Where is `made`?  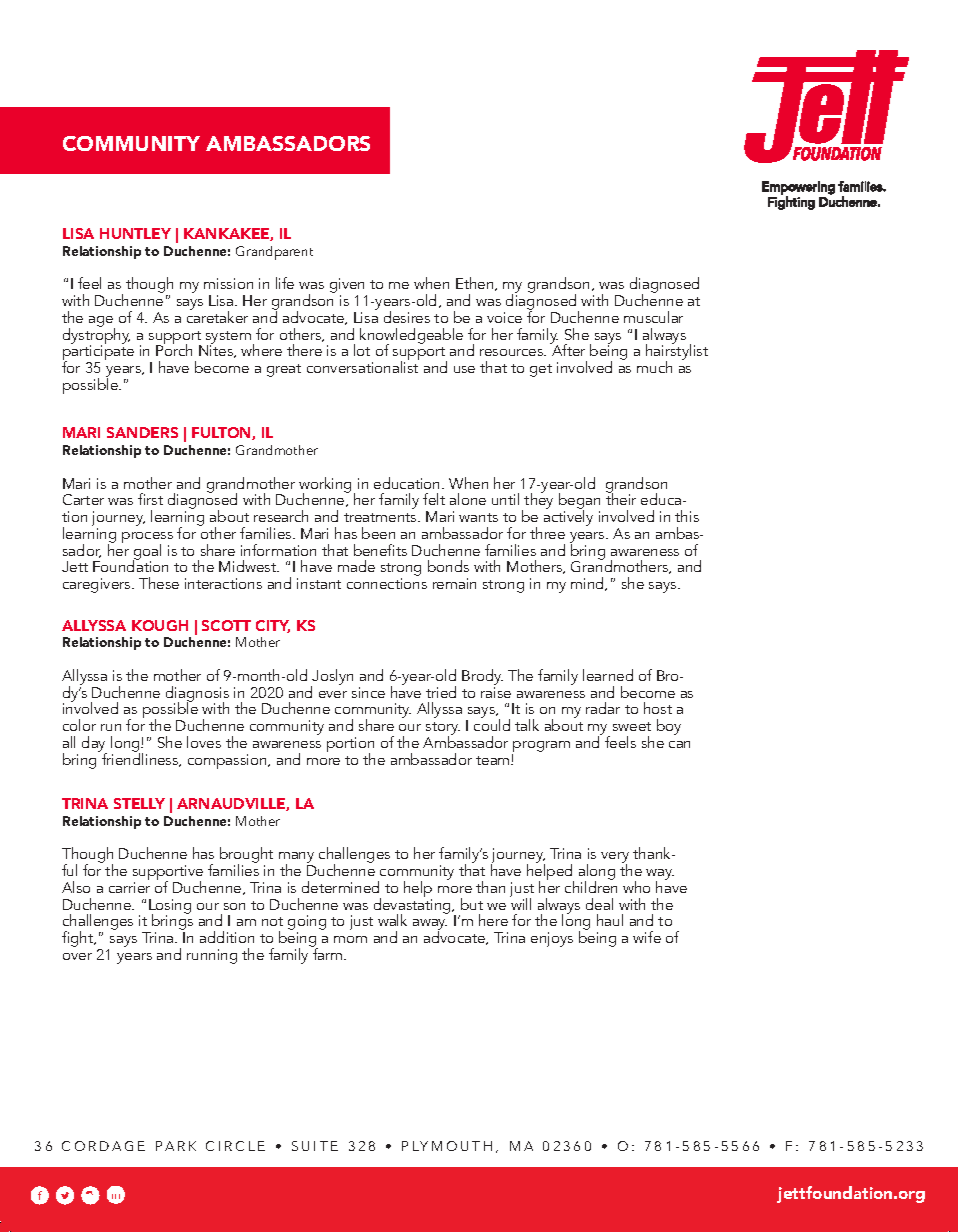 made is located at coordinates (356, 566).
